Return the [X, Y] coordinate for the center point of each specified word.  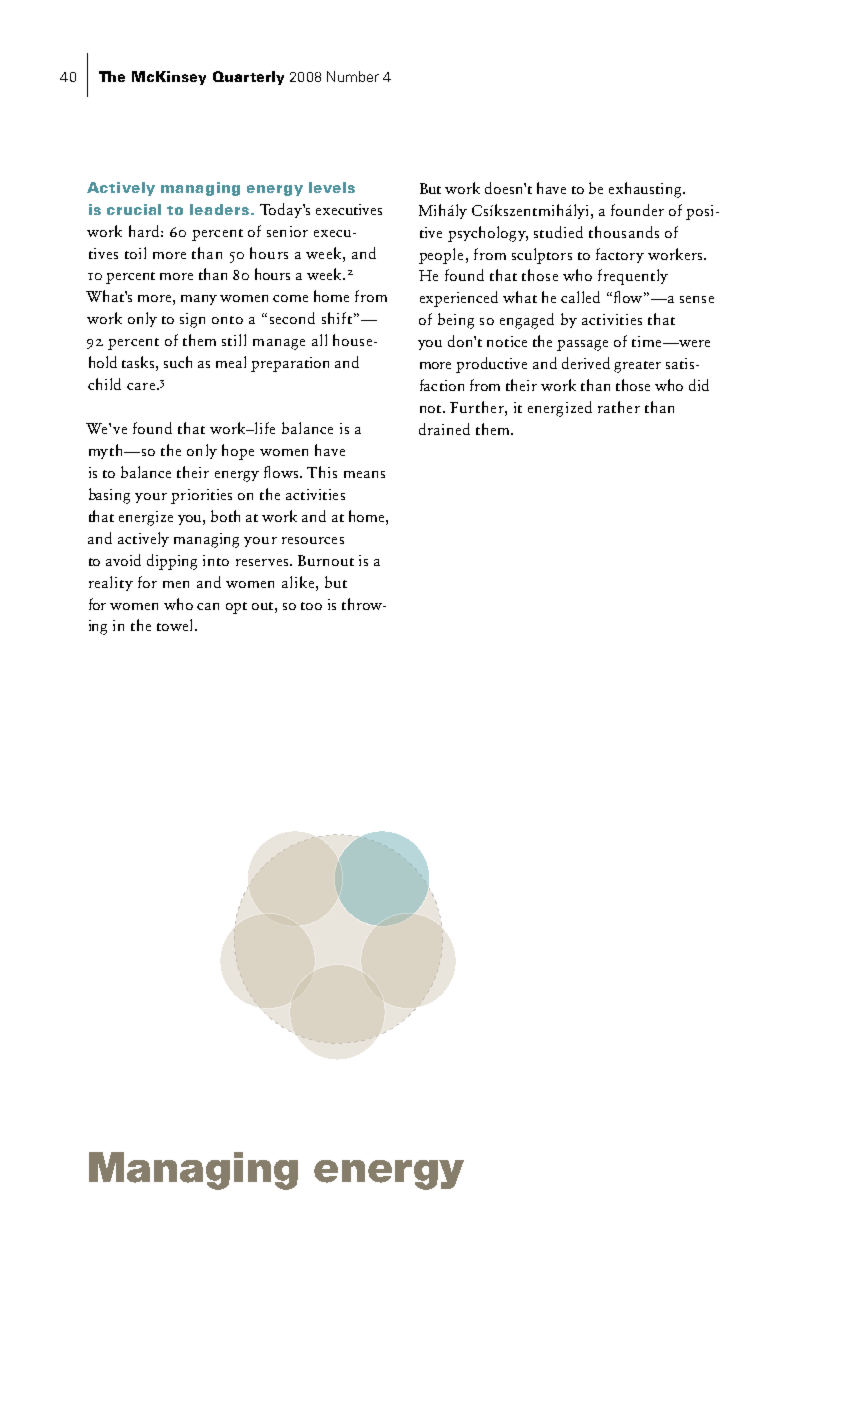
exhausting [646, 190]
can [208, 606]
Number [353, 76]
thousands [624, 232]
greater [637, 367]
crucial [134, 209]
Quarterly [248, 78]
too [311, 606]
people [441, 256]
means [364, 474]
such [178, 362]
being [456, 321]
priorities [201, 496]
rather [619, 407]
